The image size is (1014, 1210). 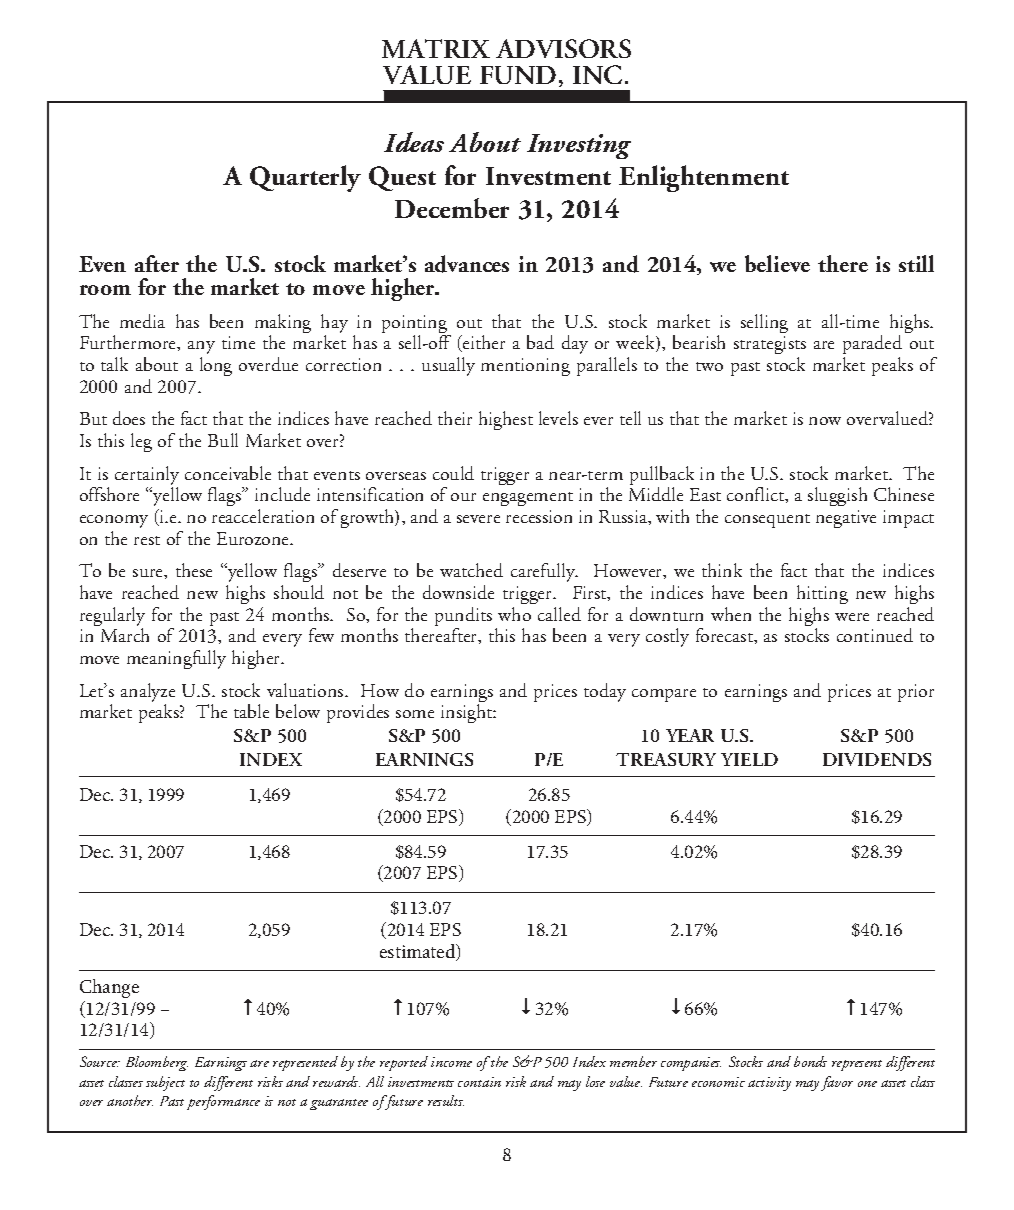 What do you see at coordinates (822, 594) in the screenshot?
I see `hitting` at bounding box center [822, 594].
